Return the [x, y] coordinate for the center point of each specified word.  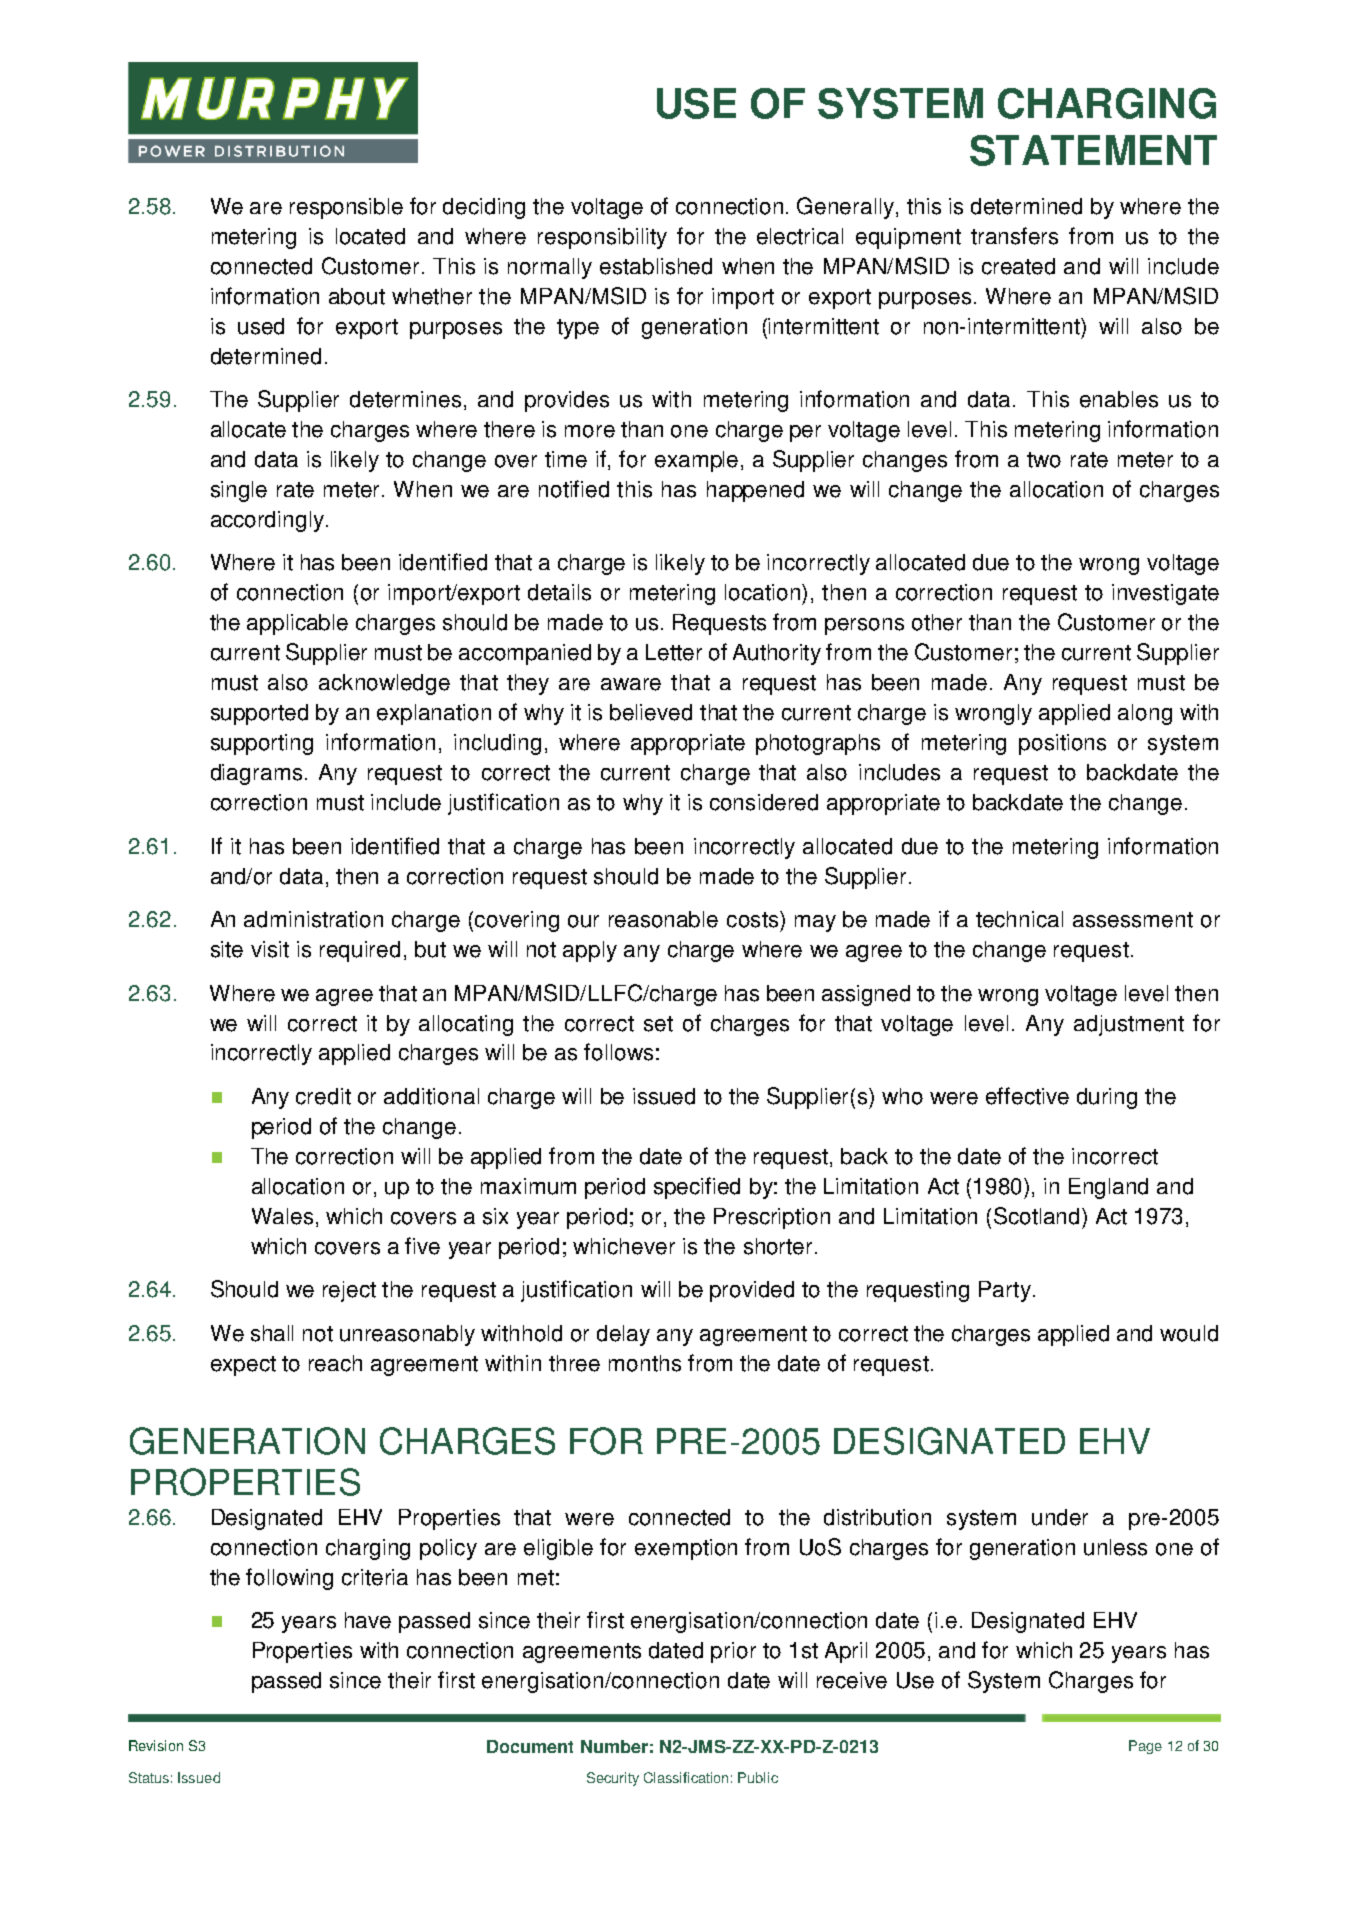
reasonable [663, 919]
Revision [156, 1745]
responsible [346, 208]
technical [1019, 919]
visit [270, 949]
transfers [1014, 236]
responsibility [602, 238]
